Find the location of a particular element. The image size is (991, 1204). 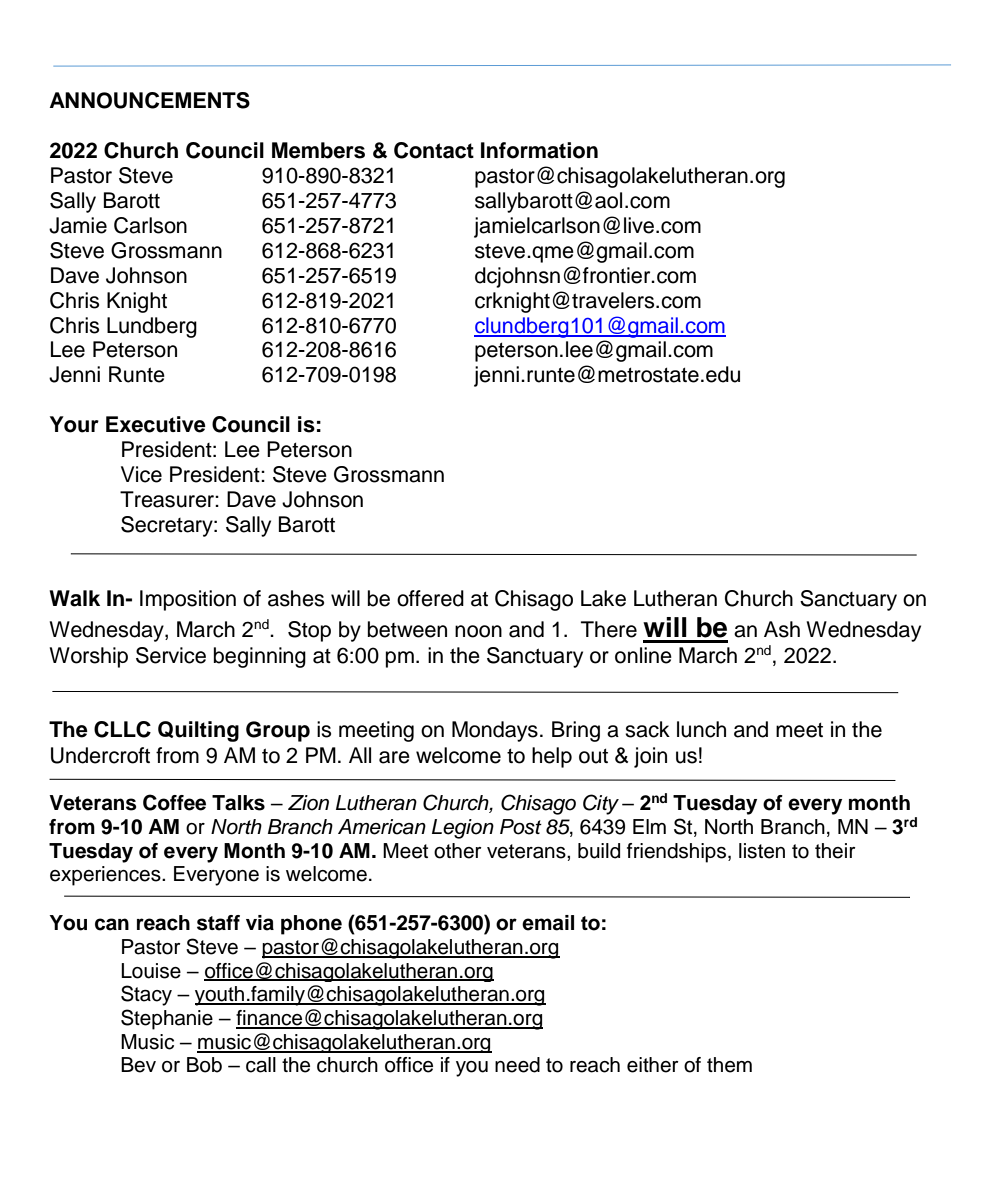

Mondays is located at coordinates (495, 731).
